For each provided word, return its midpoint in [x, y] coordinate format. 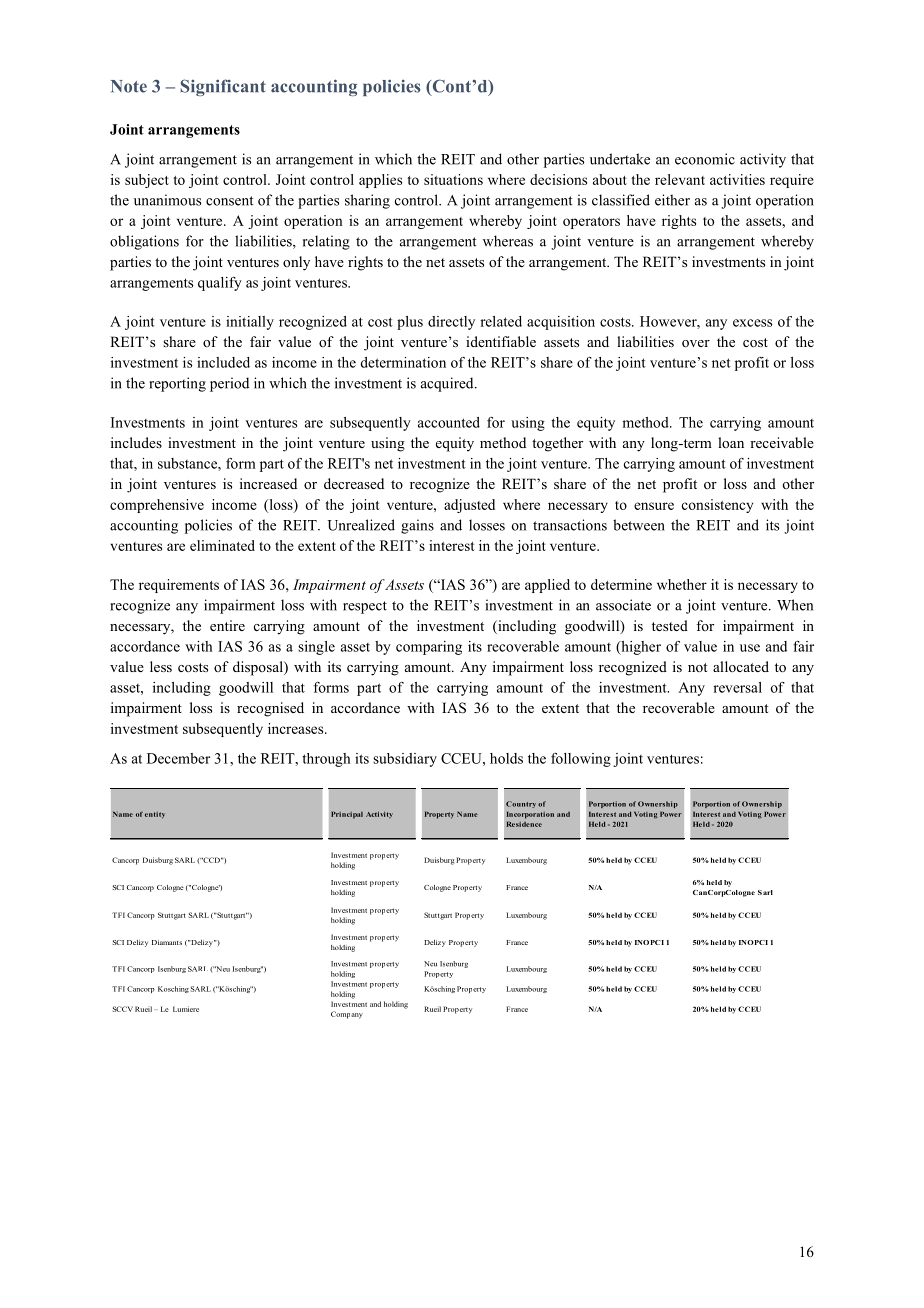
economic [705, 159]
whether [682, 584]
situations [453, 179]
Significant [223, 87]
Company [347, 1015]
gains [417, 526]
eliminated [222, 545]
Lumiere [186, 1009]
